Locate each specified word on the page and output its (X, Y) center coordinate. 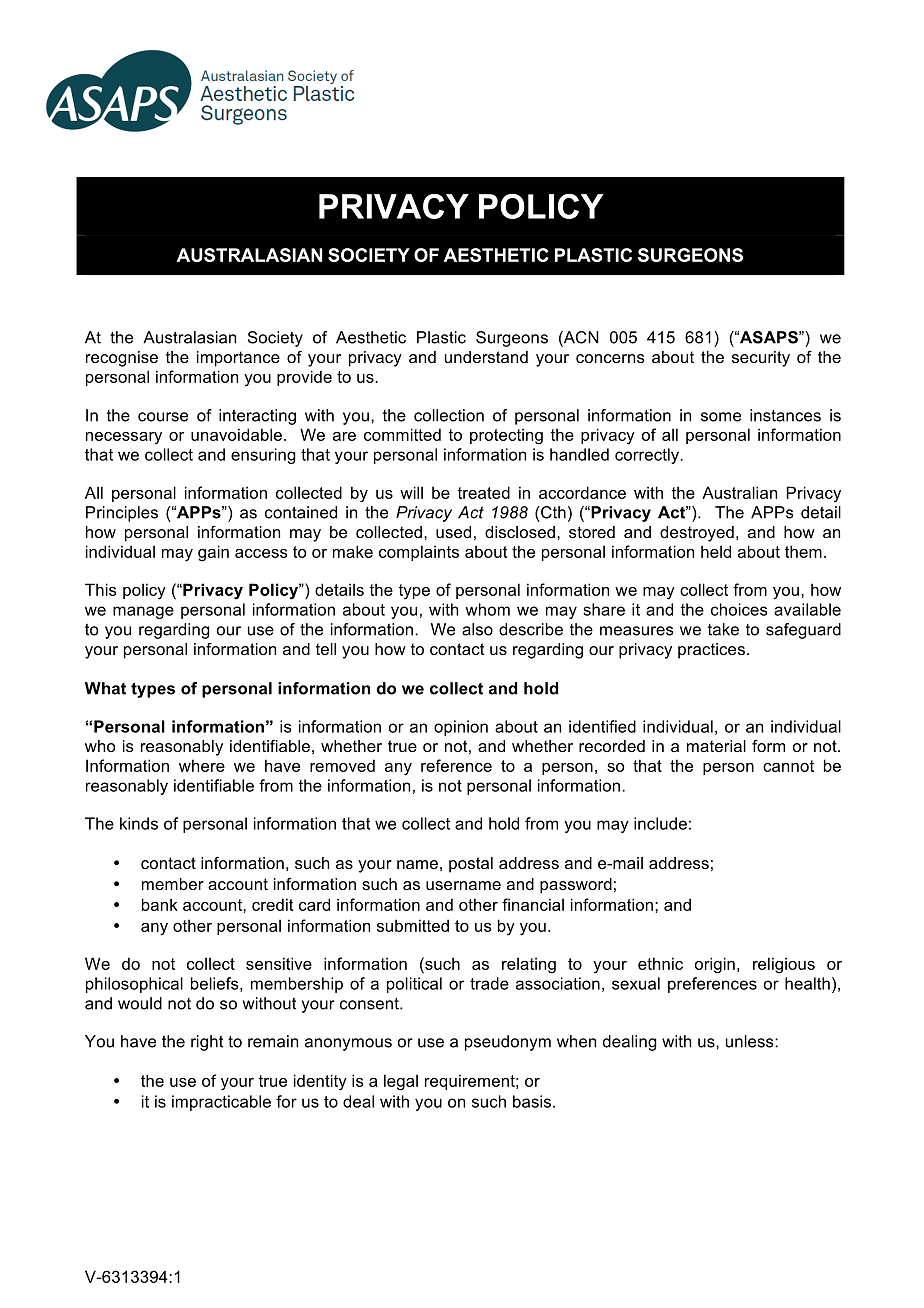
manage (143, 612)
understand (486, 357)
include (660, 823)
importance (238, 359)
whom (487, 609)
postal (471, 865)
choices (739, 609)
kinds (139, 823)
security (761, 359)
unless (751, 1041)
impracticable (221, 1103)
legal (401, 1082)
